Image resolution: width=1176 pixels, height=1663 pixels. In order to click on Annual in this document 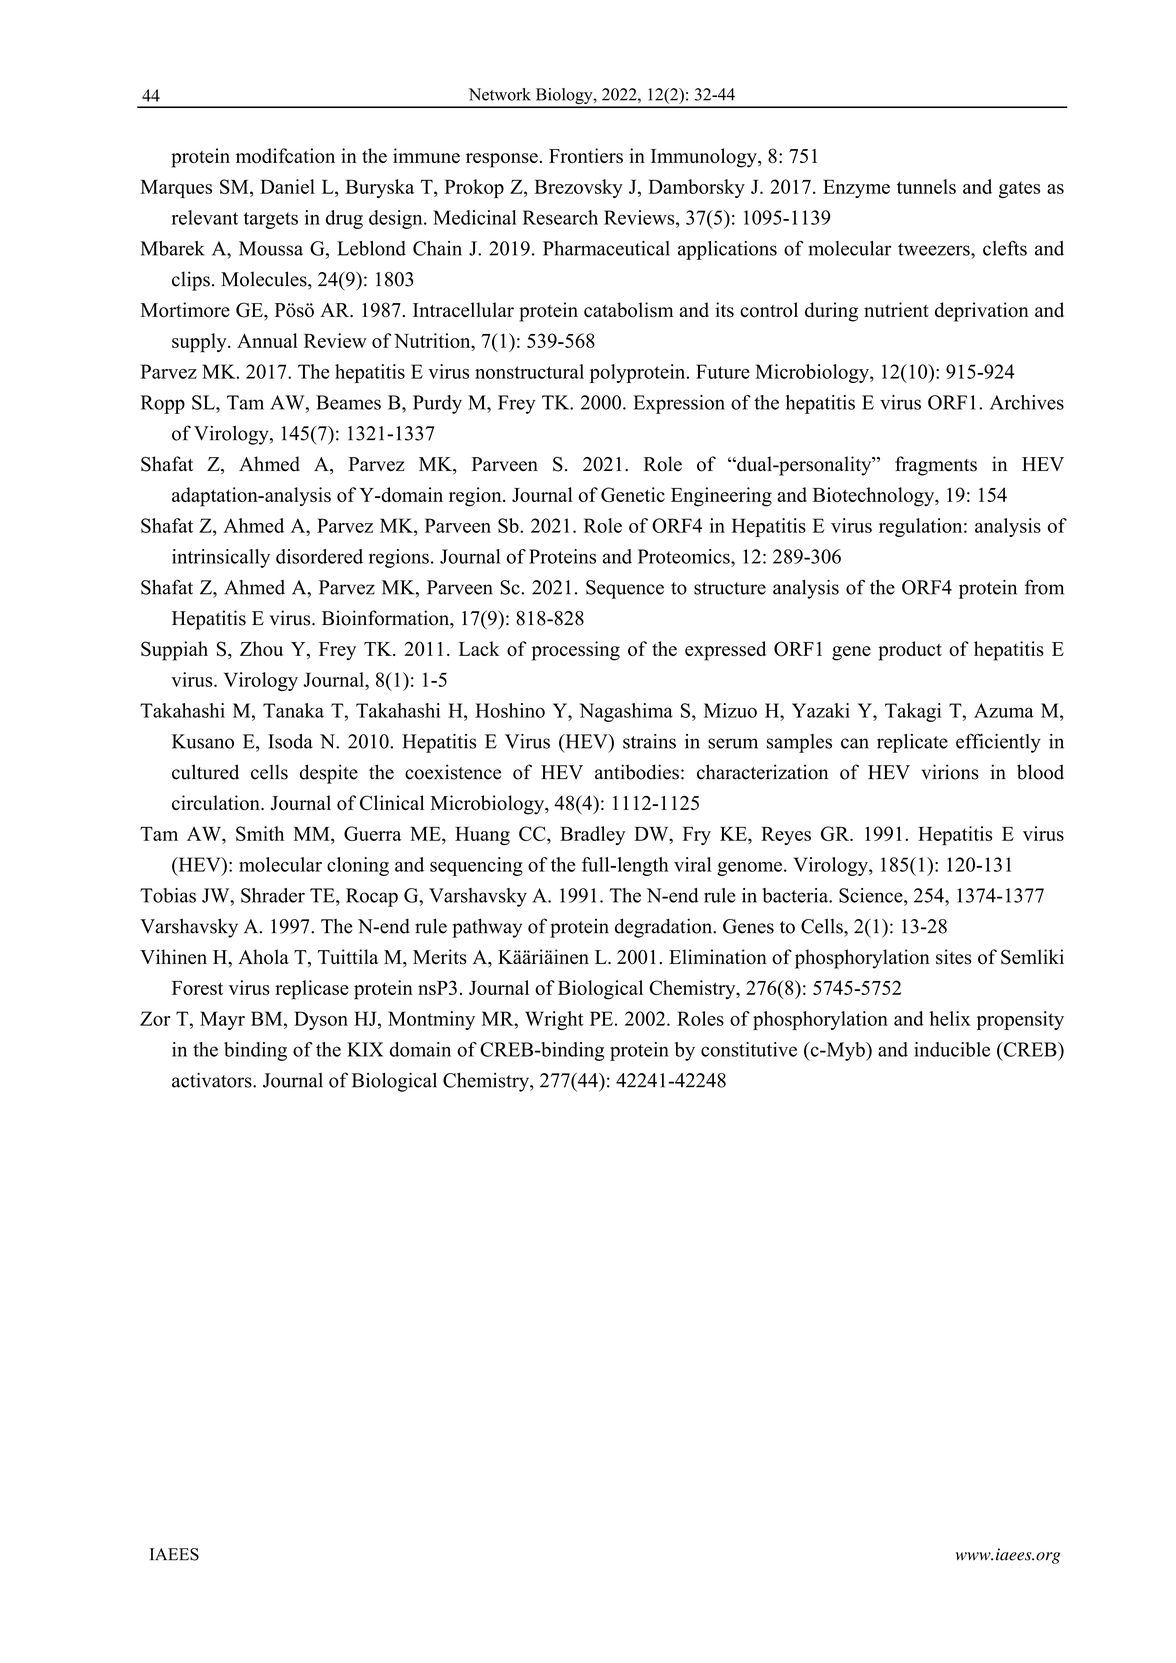, I will do `click(267, 340)`.
